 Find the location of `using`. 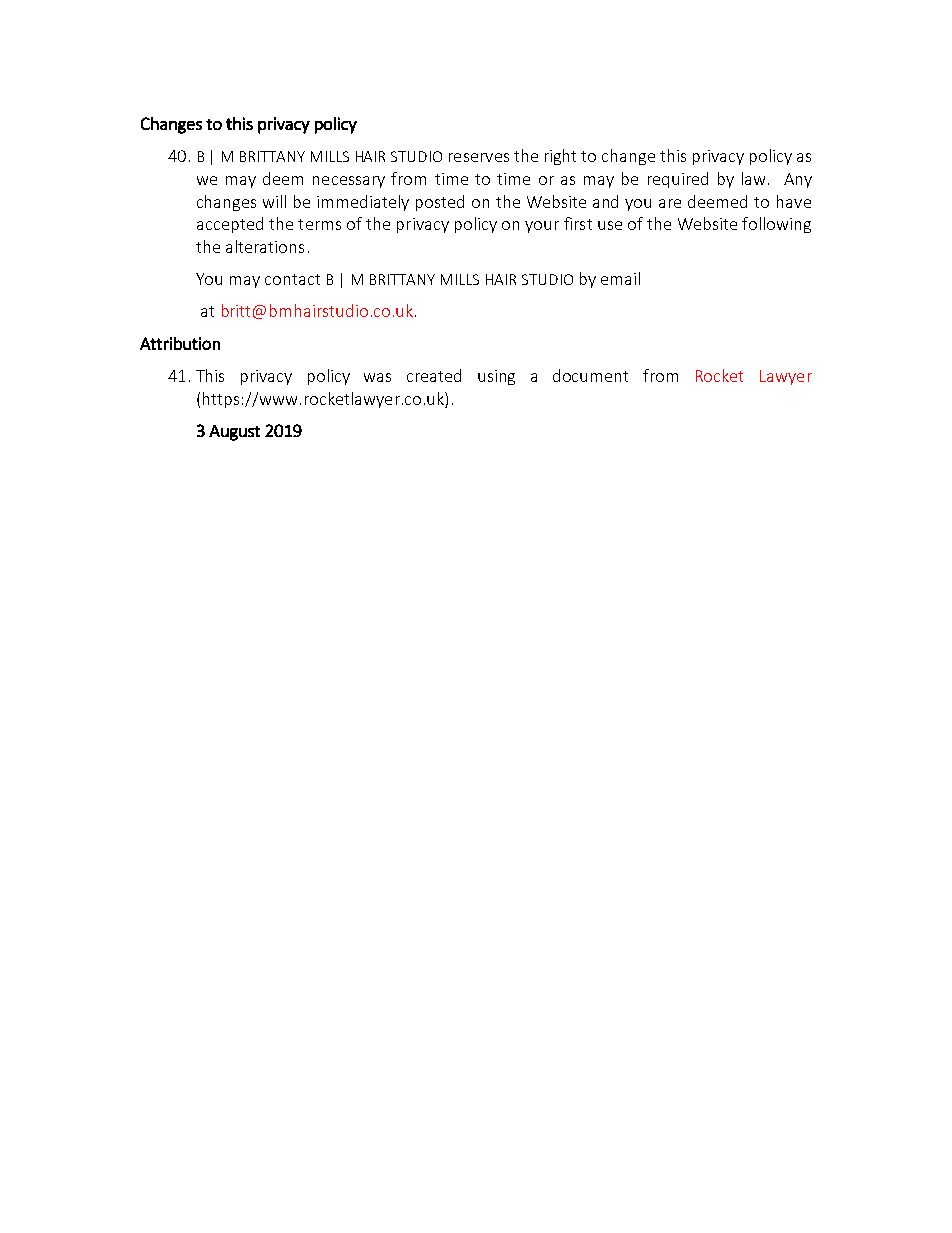

using is located at coordinates (496, 377).
